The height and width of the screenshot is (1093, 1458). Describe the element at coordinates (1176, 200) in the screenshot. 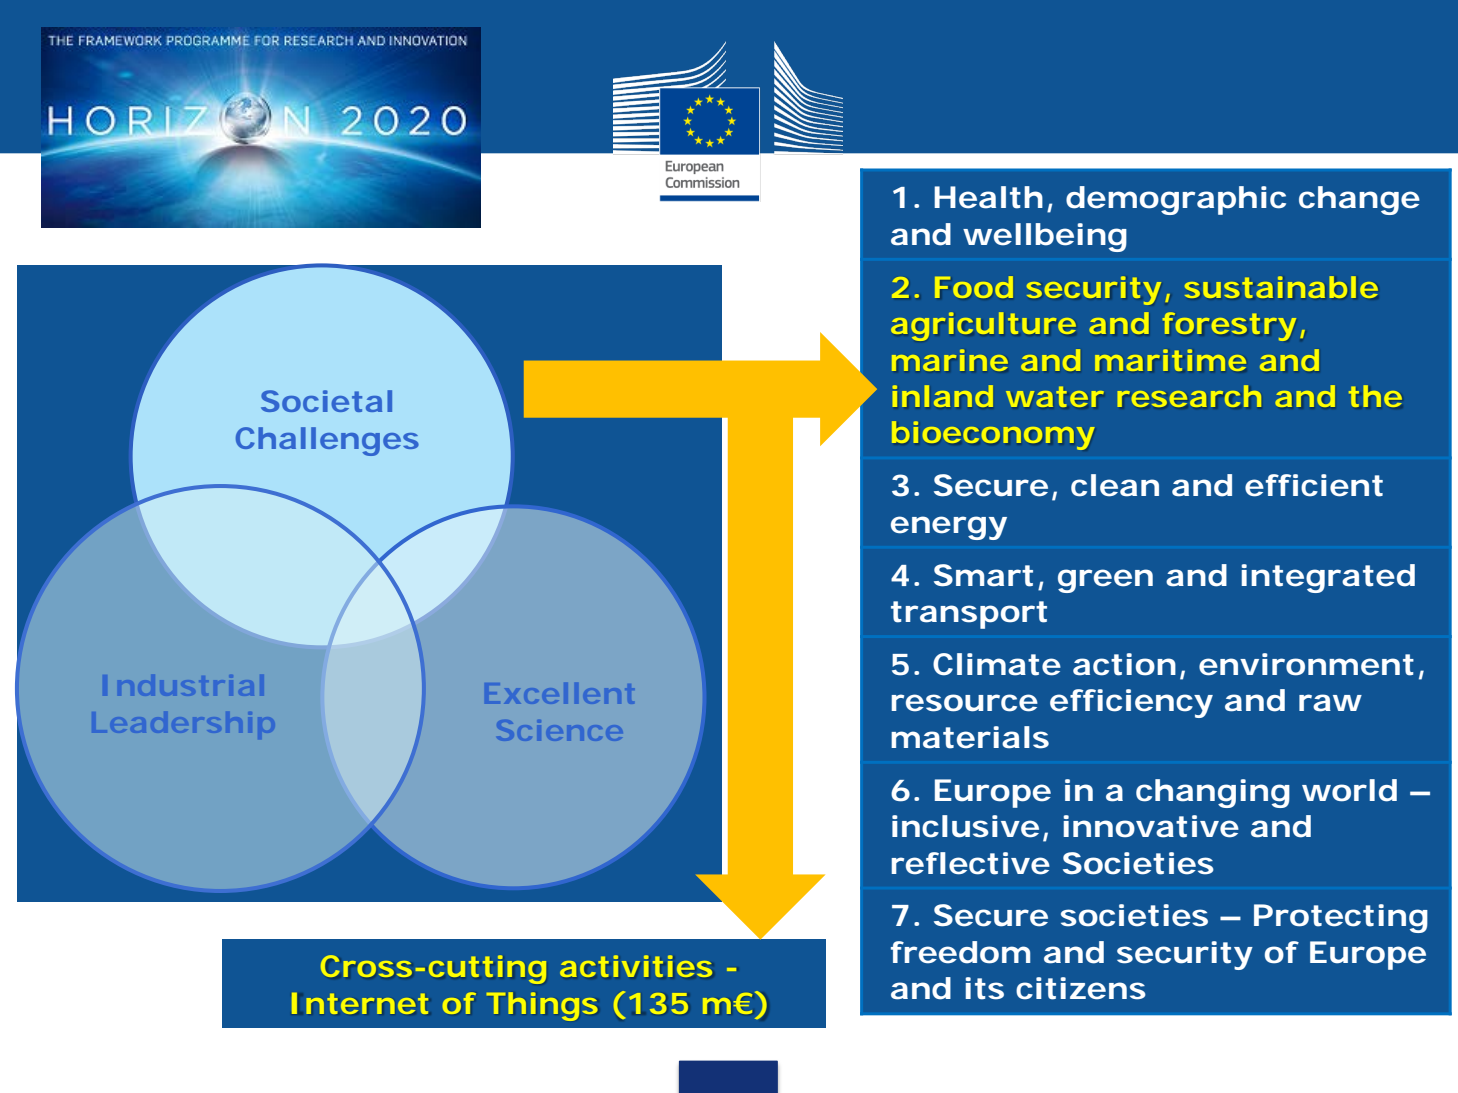

I see `demographic` at that location.
